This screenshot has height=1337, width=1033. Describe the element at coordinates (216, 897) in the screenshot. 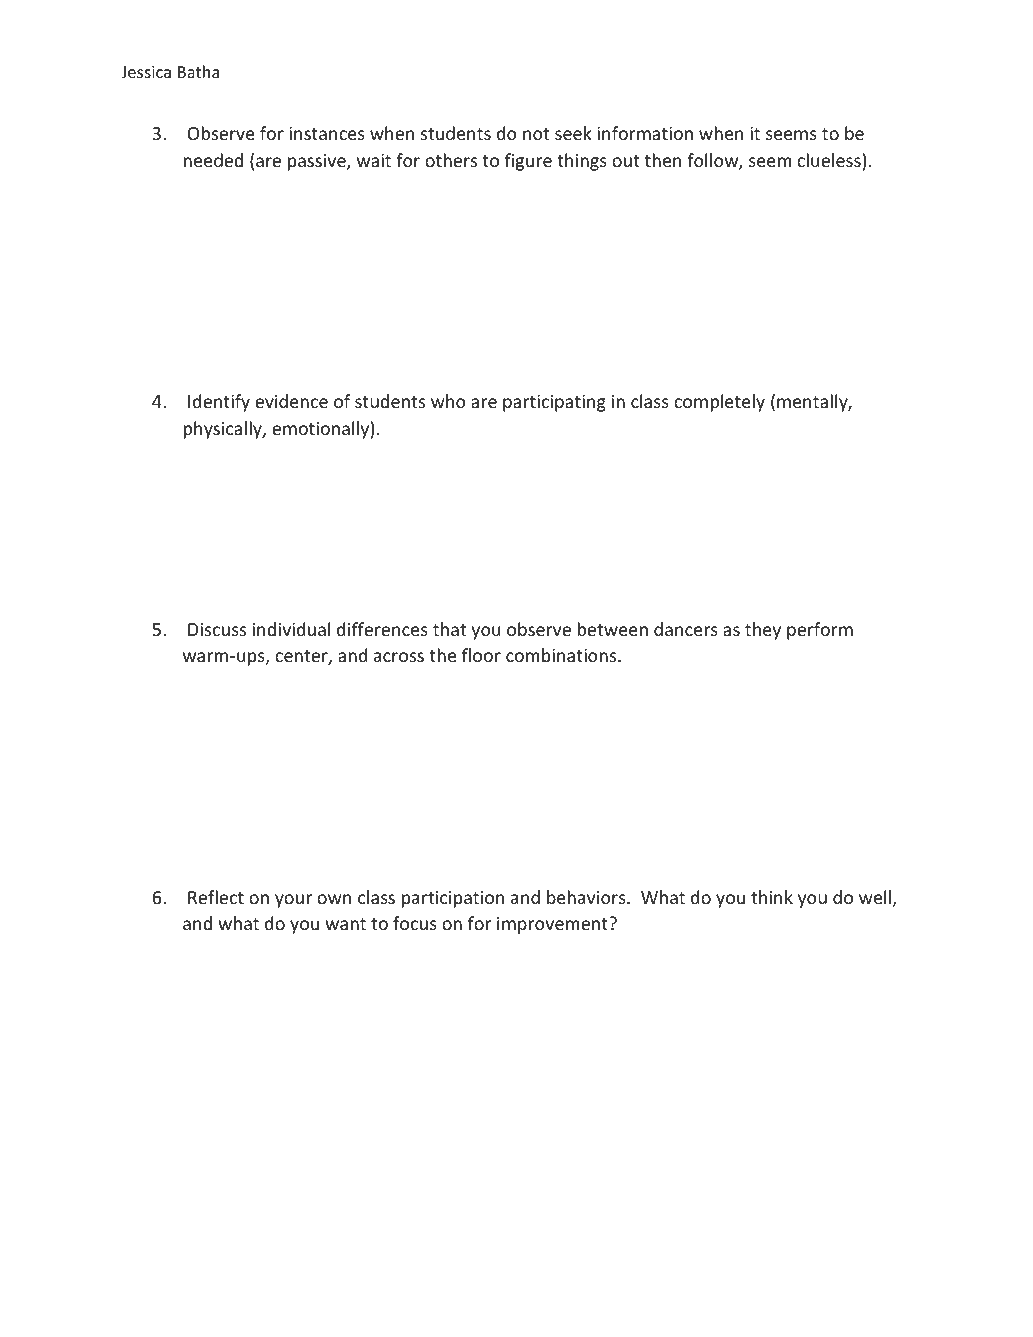

I see `Reflect` at that location.
